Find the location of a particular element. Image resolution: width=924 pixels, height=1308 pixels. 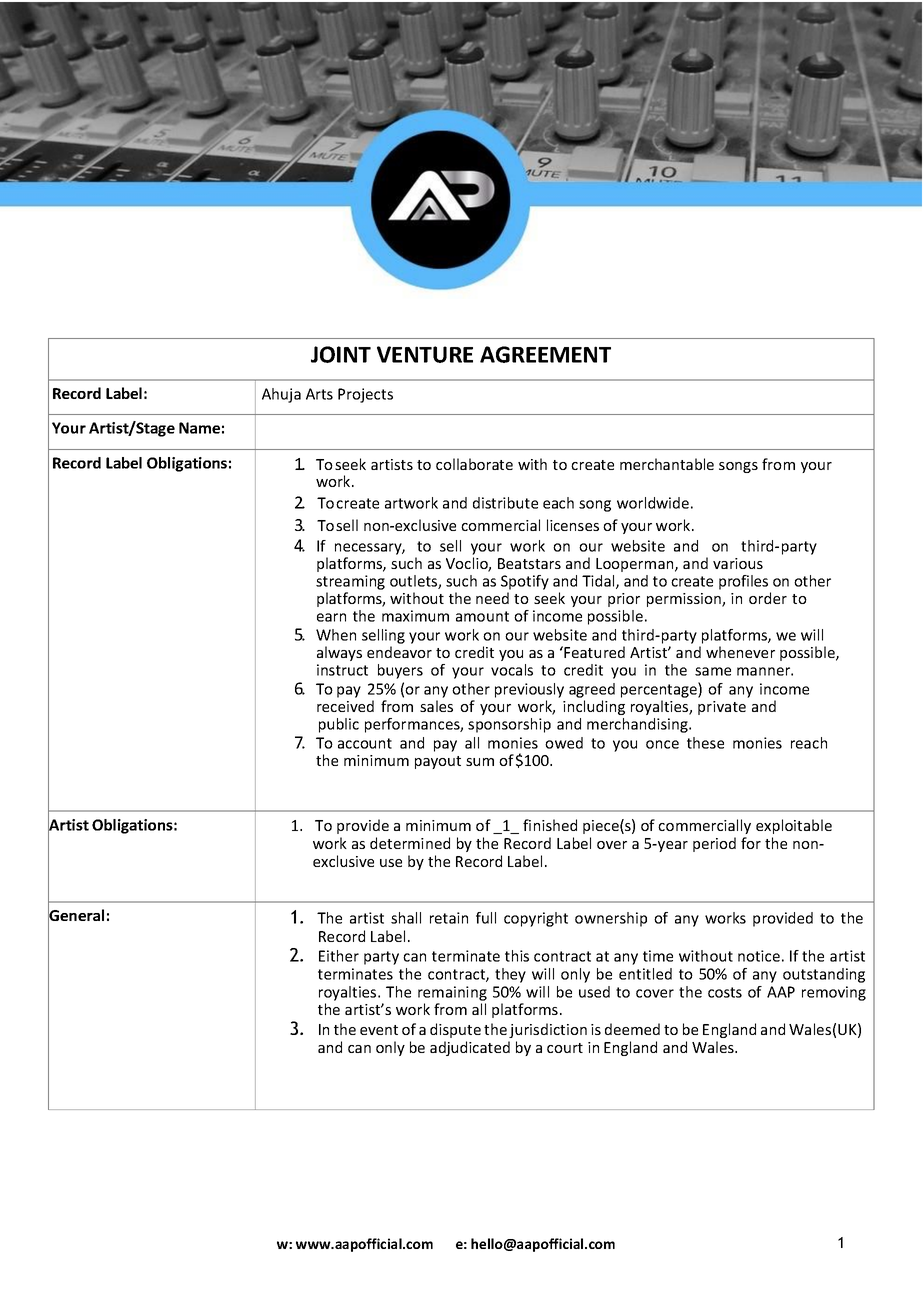

sales is located at coordinates (436, 706).
